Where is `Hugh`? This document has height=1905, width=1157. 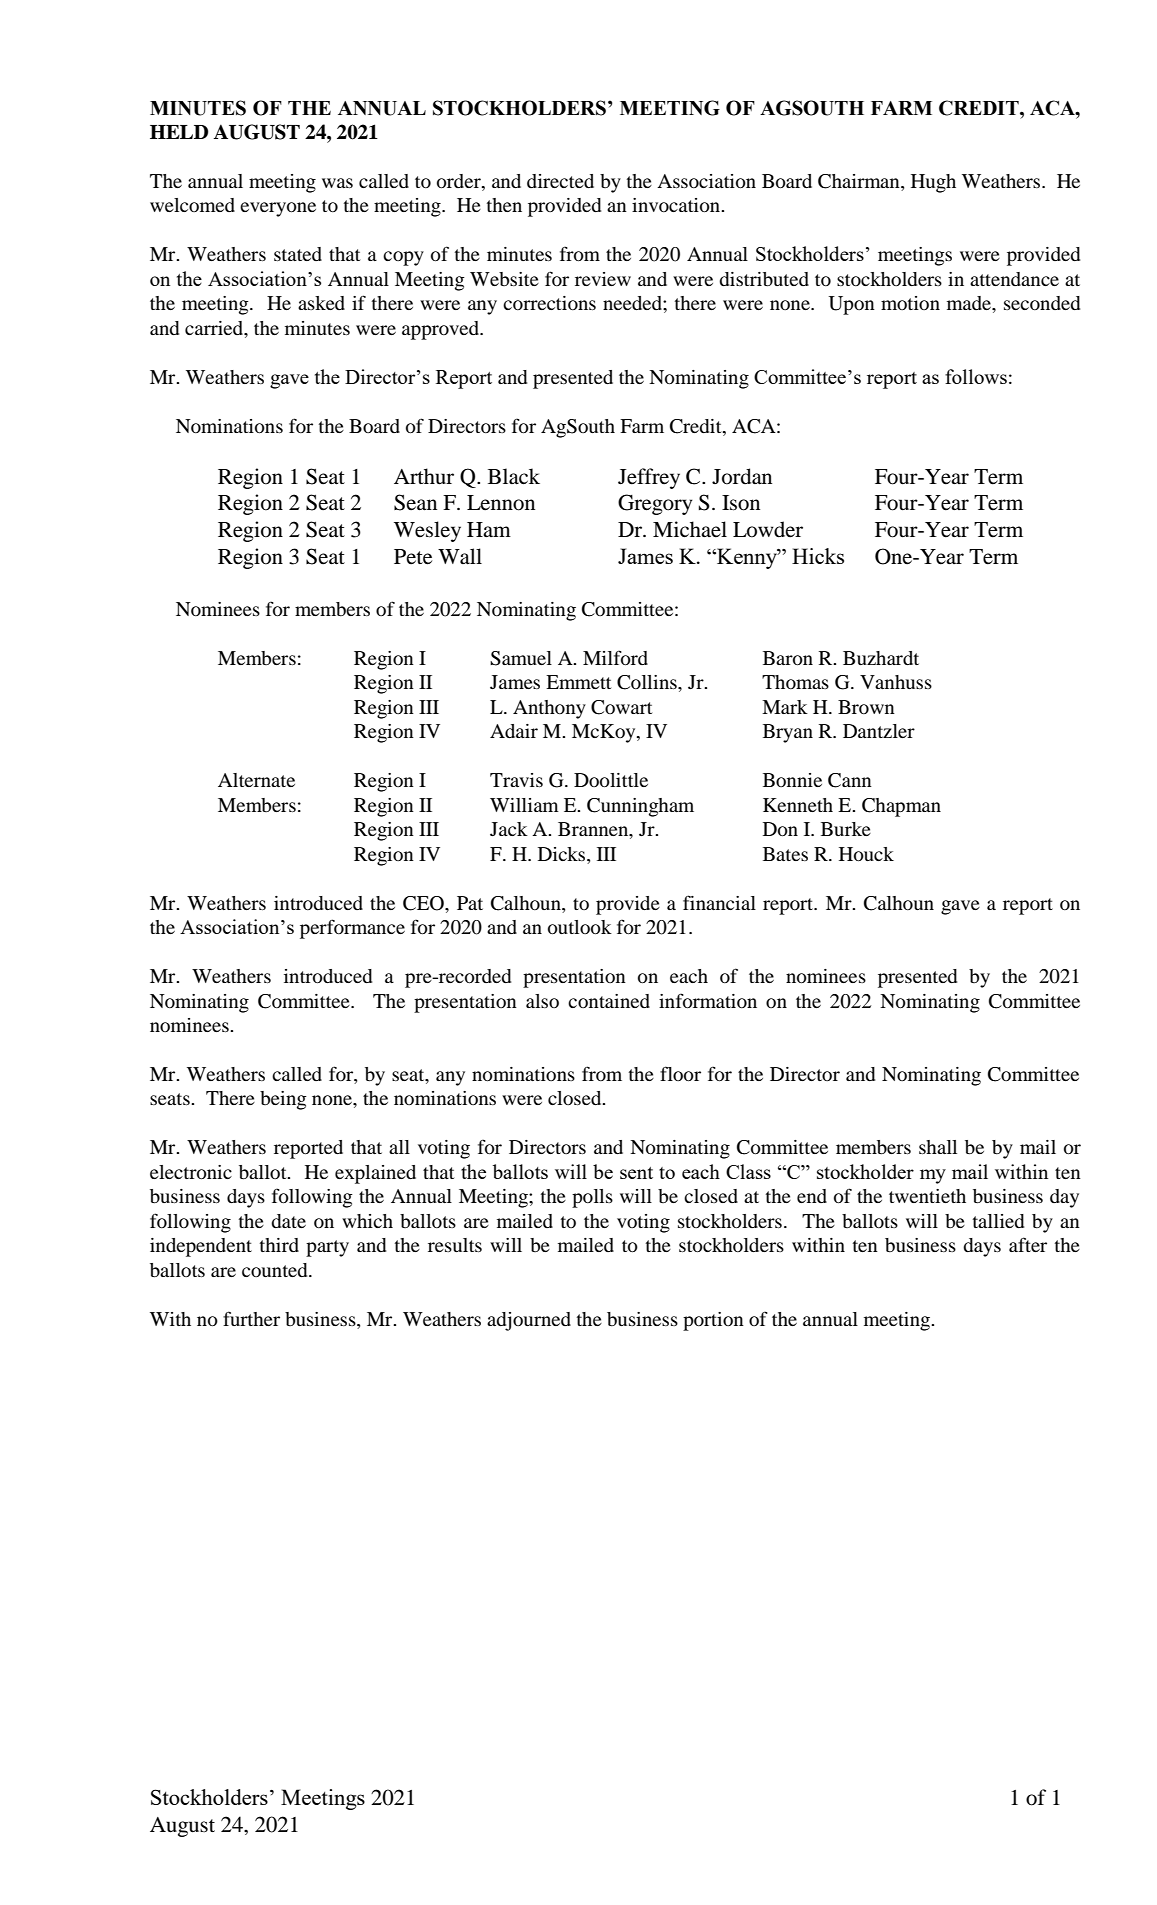 Hugh is located at coordinates (933, 183).
